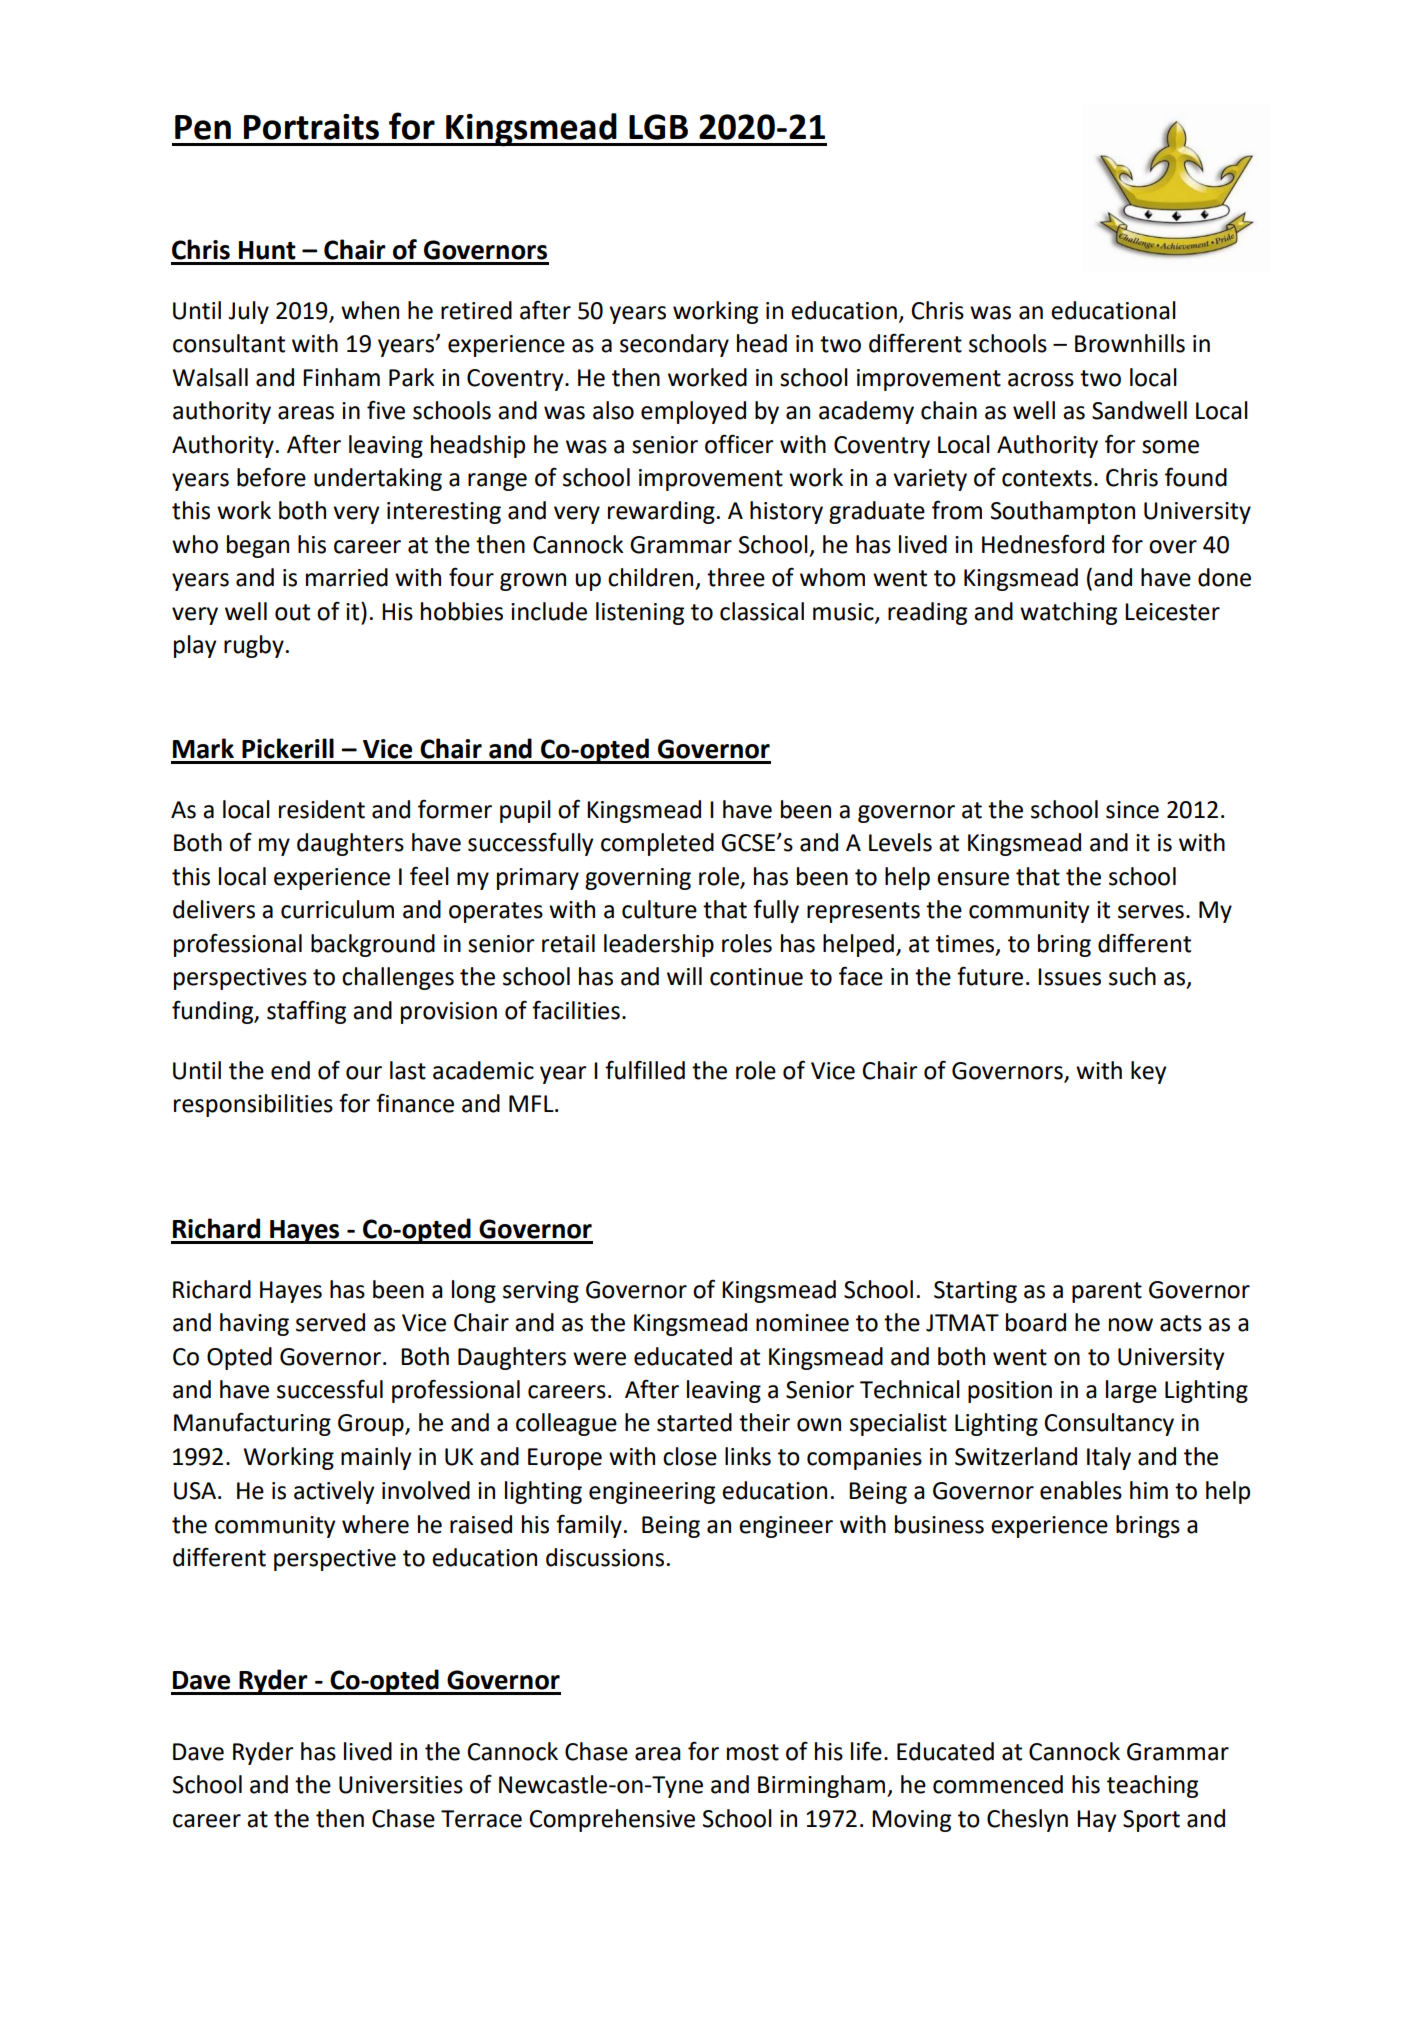 Image resolution: width=1428 pixels, height=2020 pixels. What do you see at coordinates (658, 127) in the screenshot?
I see `LGB` at bounding box center [658, 127].
